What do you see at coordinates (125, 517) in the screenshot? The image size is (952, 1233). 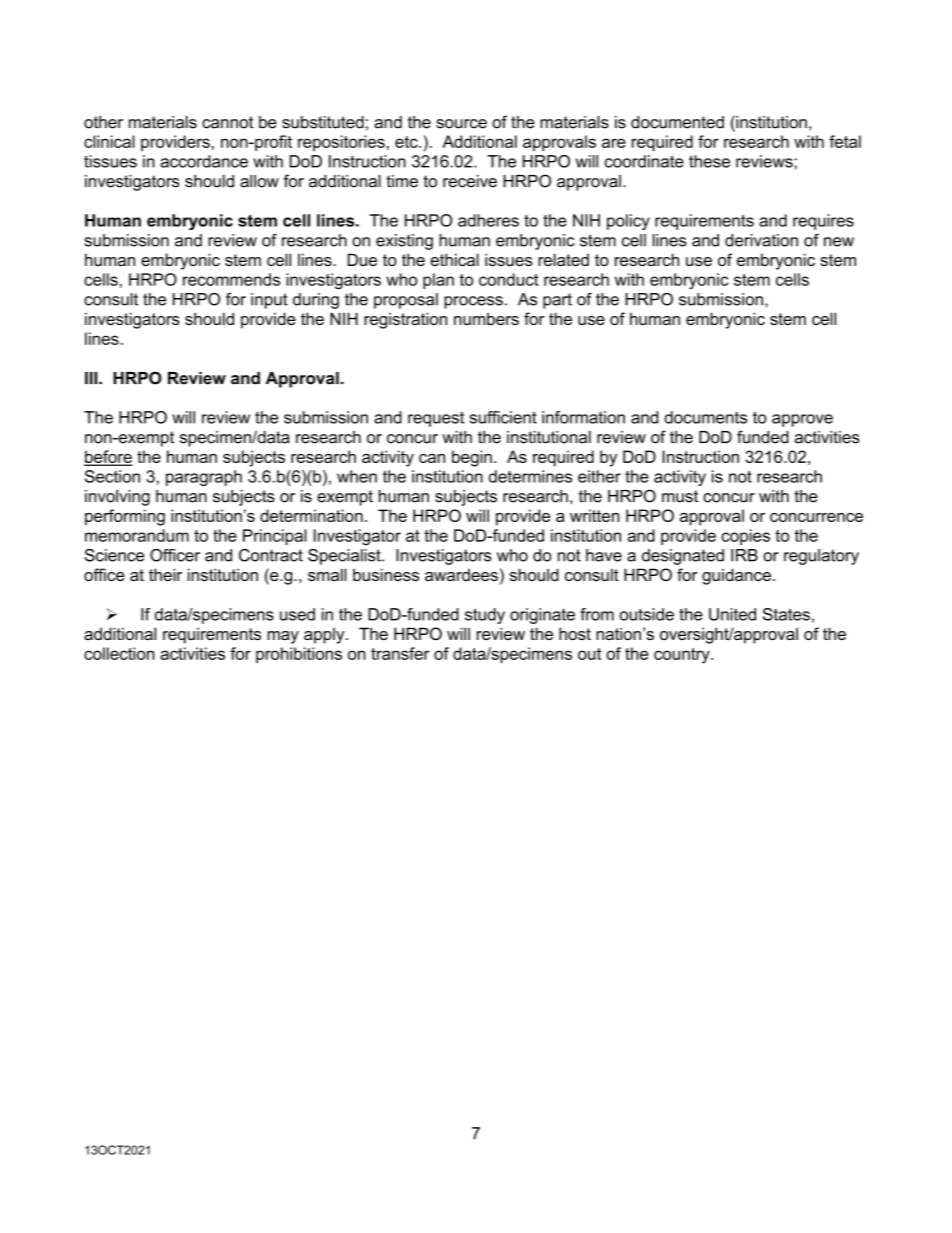 I see `performing` at bounding box center [125, 517].
